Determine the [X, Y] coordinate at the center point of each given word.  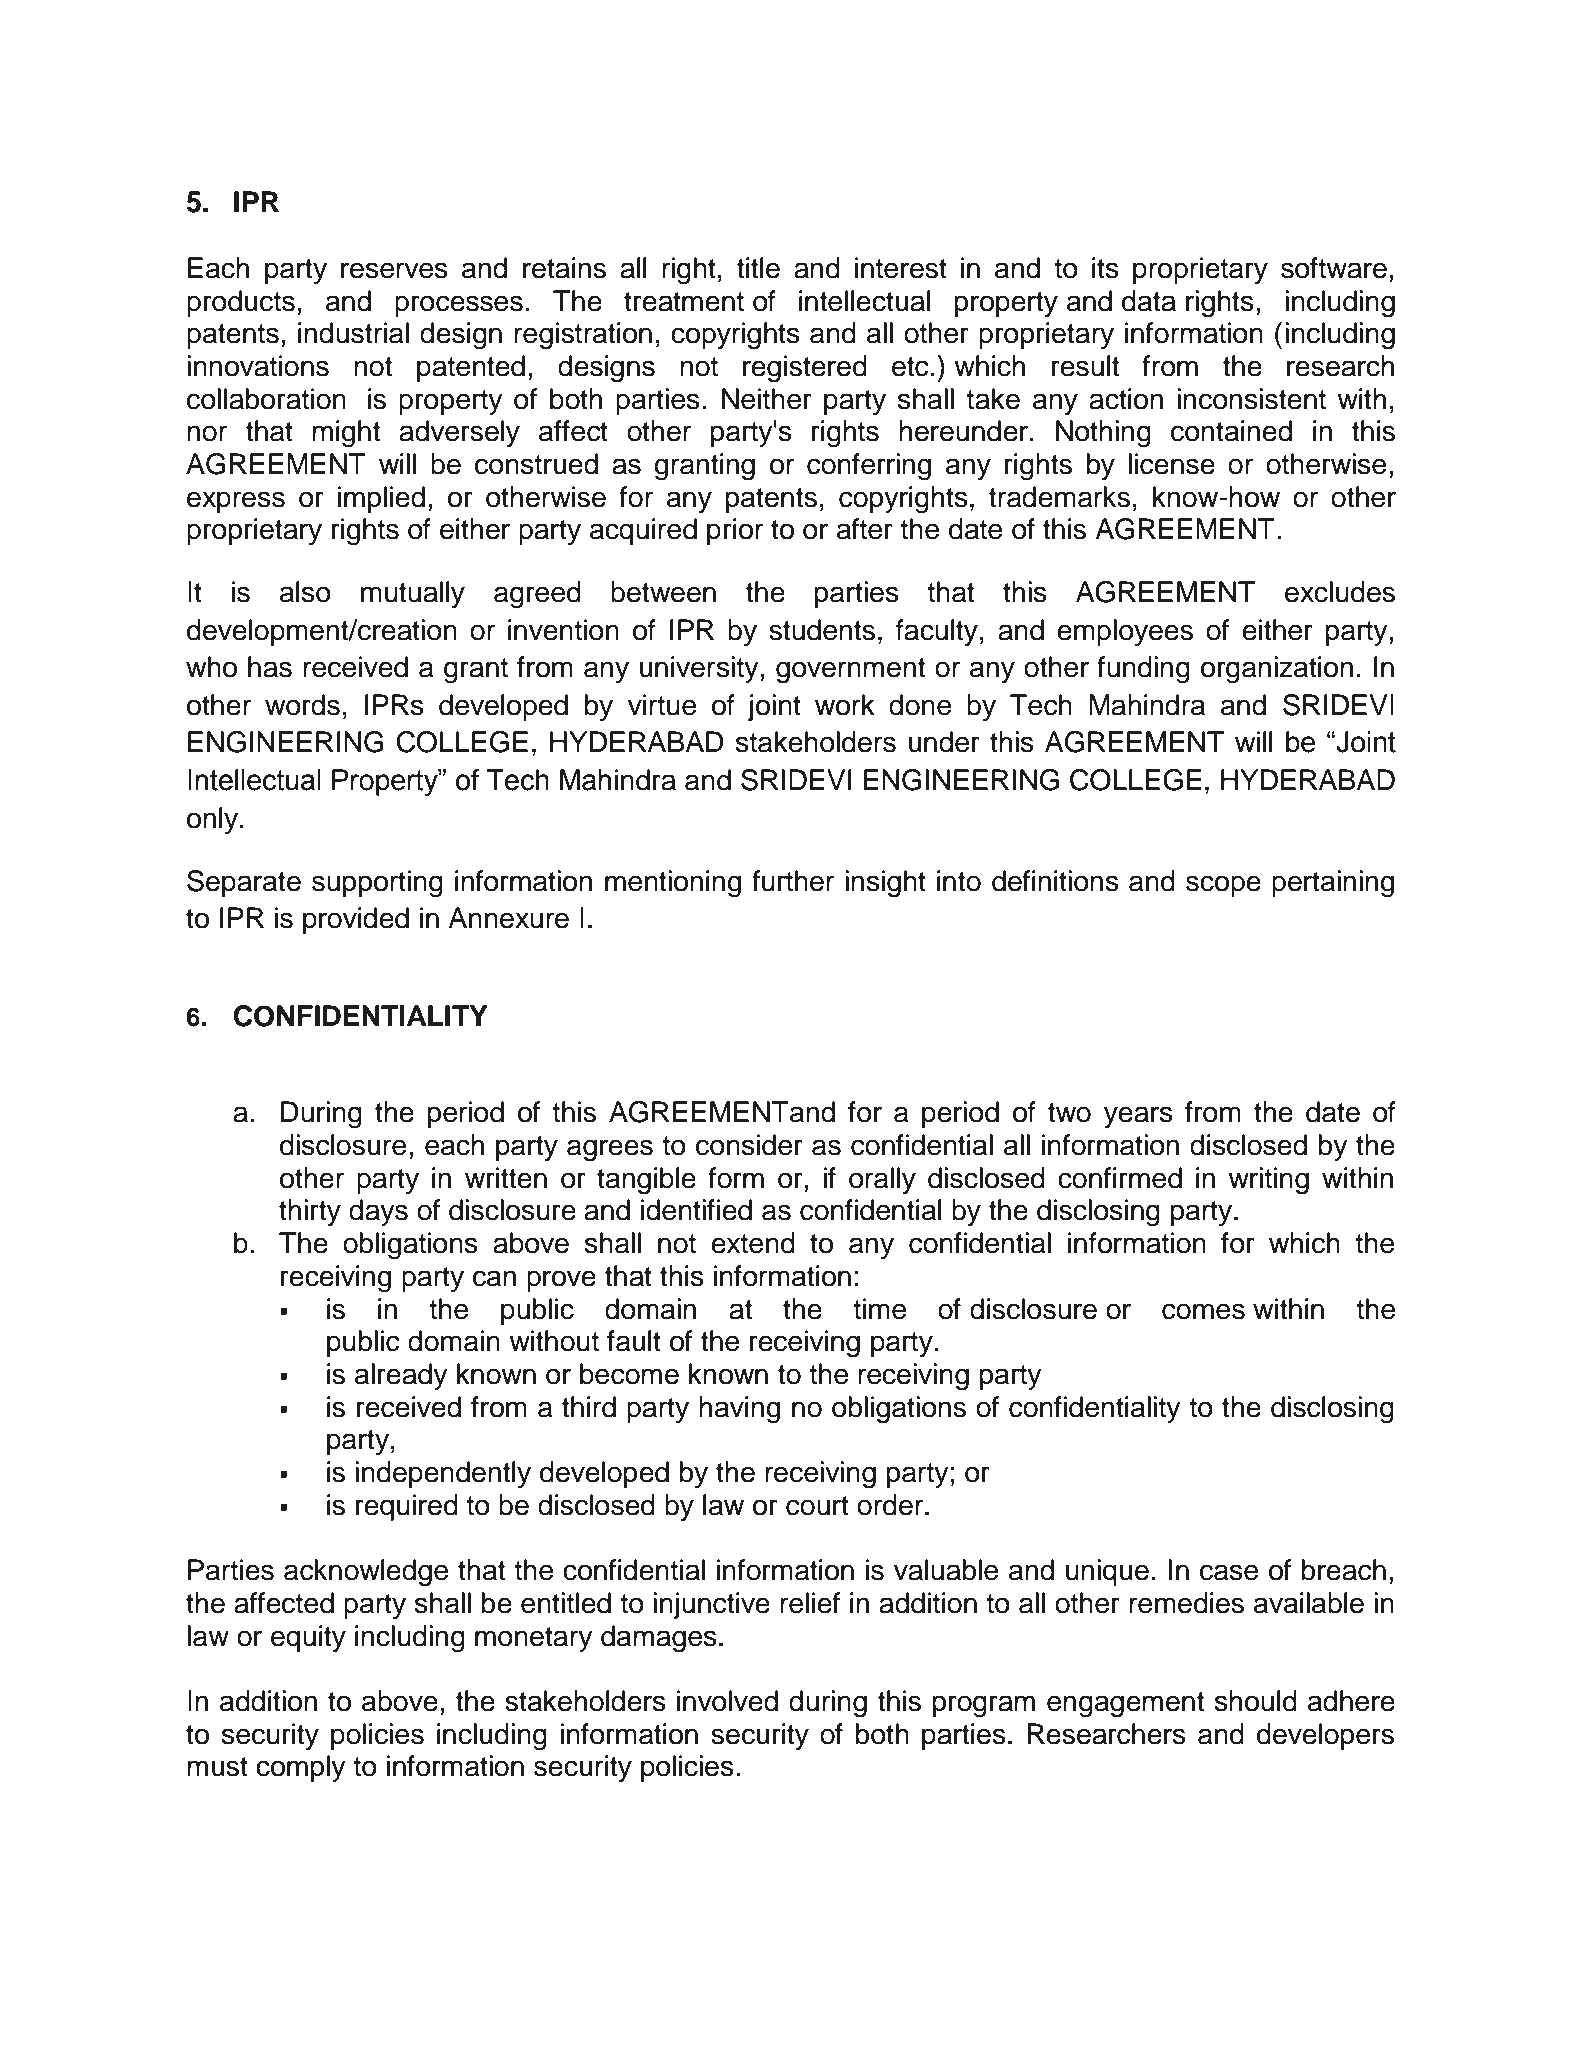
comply [301, 1768]
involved [727, 1701]
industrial [353, 333]
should [1256, 1701]
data [1149, 301]
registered [805, 369]
